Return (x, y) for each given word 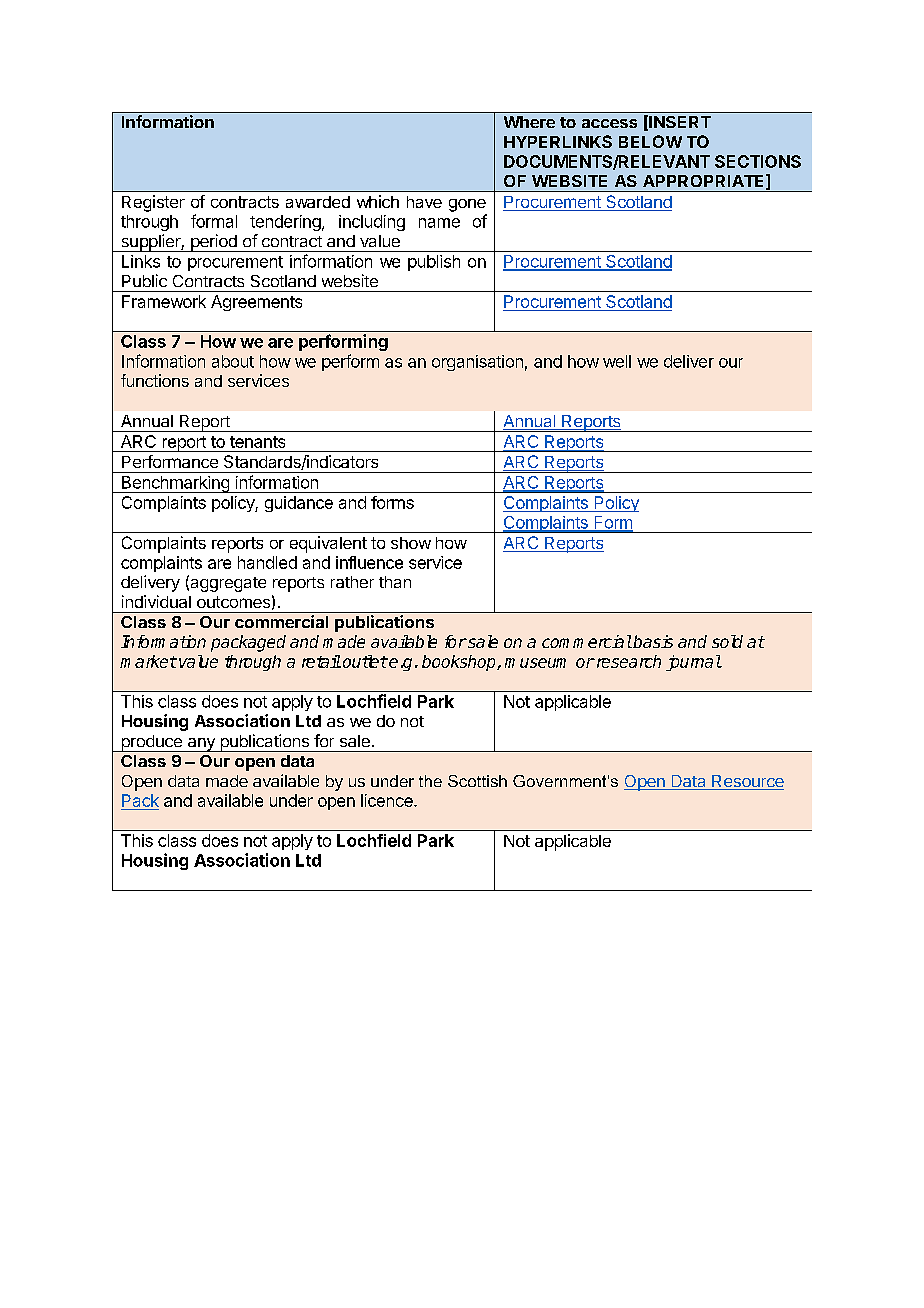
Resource (747, 782)
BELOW (650, 141)
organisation (477, 363)
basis (652, 641)
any (201, 745)
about (233, 361)
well (617, 361)
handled (267, 562)
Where (529, 122)
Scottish (477, 781)
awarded (318, 202)
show (411, 543)
